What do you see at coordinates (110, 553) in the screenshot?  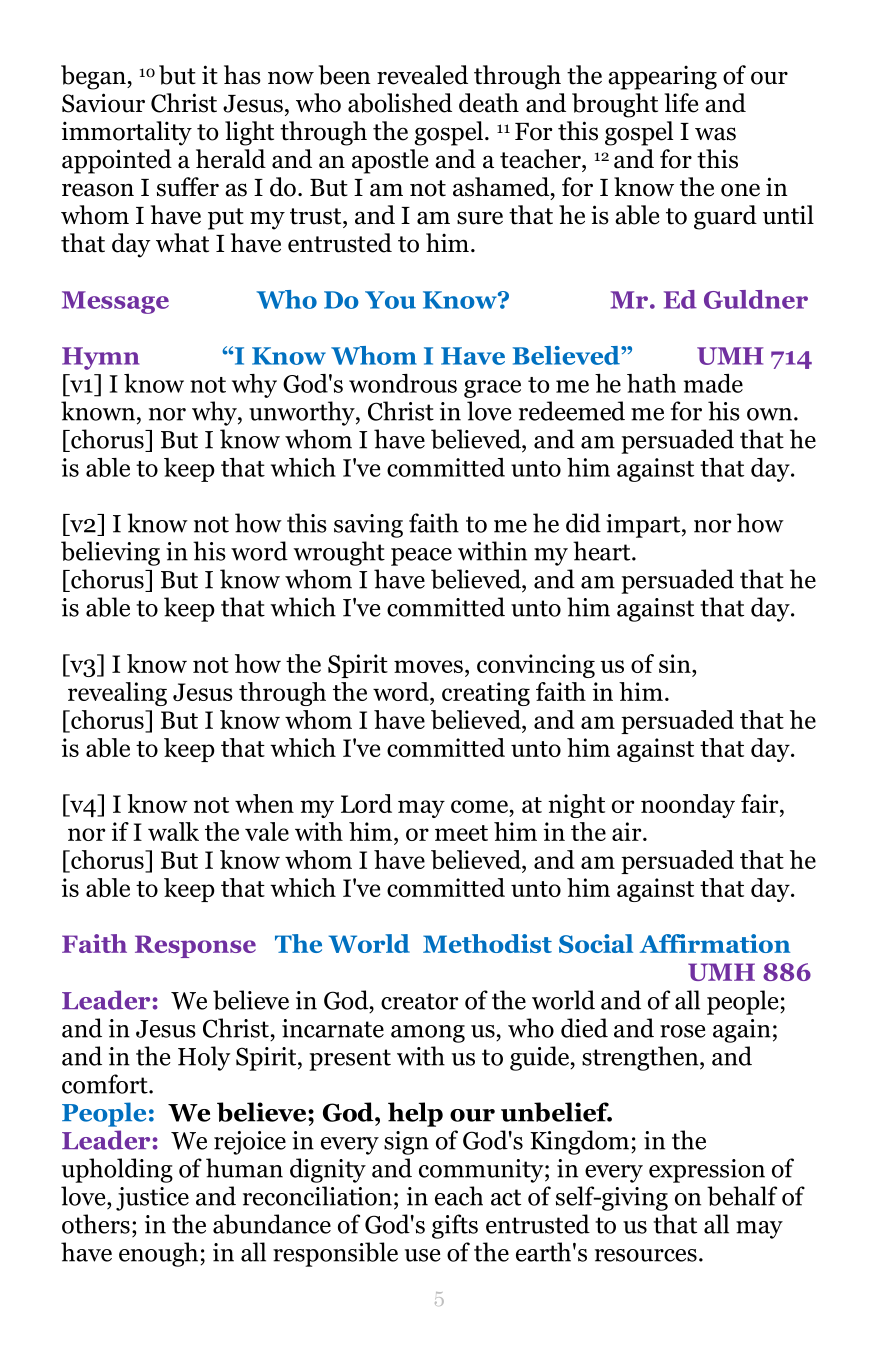 I see `believing` at bounding box center [110, 553].
